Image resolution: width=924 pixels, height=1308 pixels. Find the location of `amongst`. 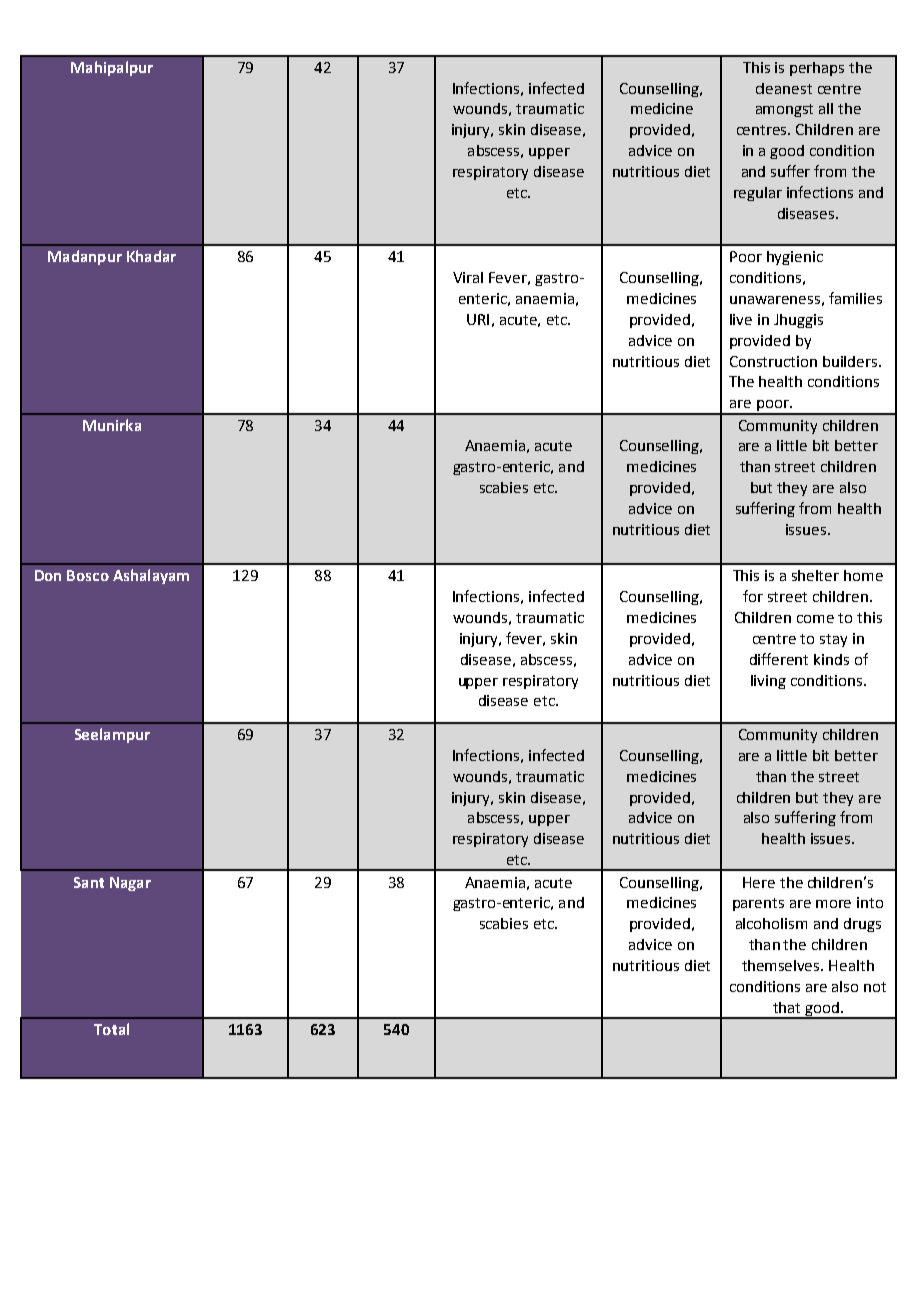

amongst is located at coordinates (784, 110).
